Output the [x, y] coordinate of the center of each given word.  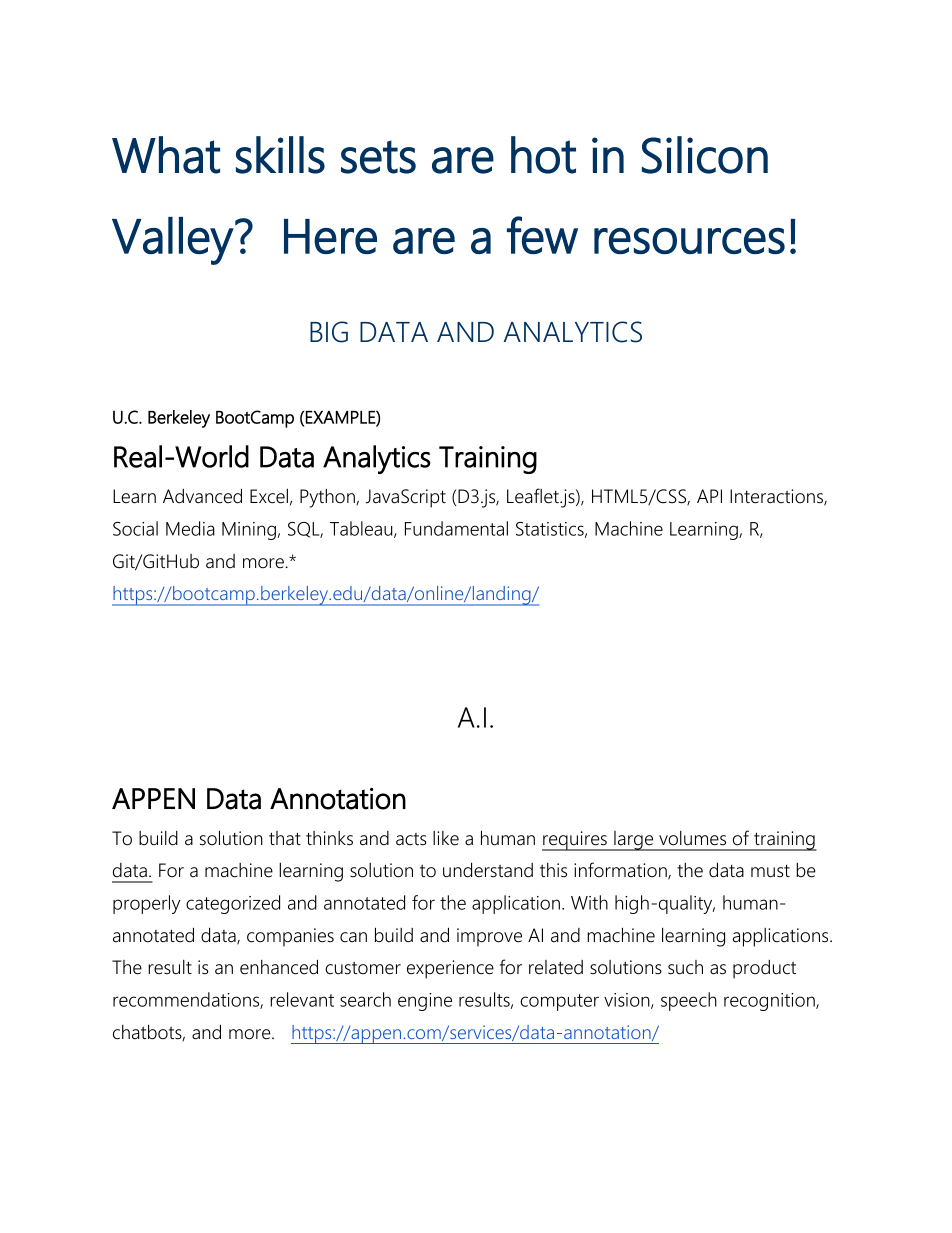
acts [411, 839]
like [446, 838]
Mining [250, 531]
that [285, 838]
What [166, 155]
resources [689, 241]
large [634, 841]
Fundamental [456, 528]
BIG [329, 332]
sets [378, 157]
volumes [692, 838]
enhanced [279, 967]
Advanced [202, 496]
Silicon [705, 155]
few [542, 235]
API [709, 496]
